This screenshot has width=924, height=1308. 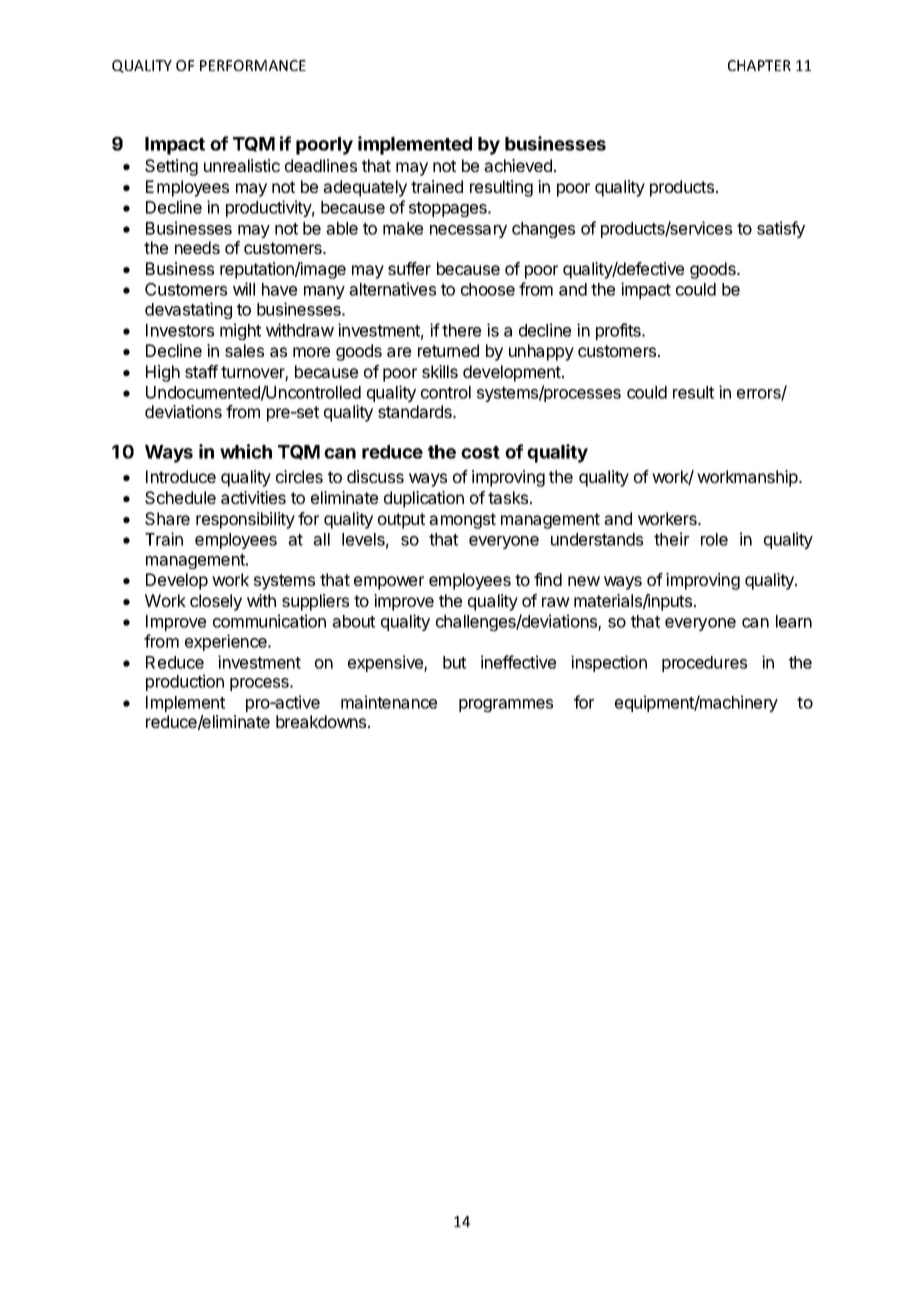 What do you see at coordinates (201, 371) in the screenshot?
I see `staff` at bounding box center [201, 371].
